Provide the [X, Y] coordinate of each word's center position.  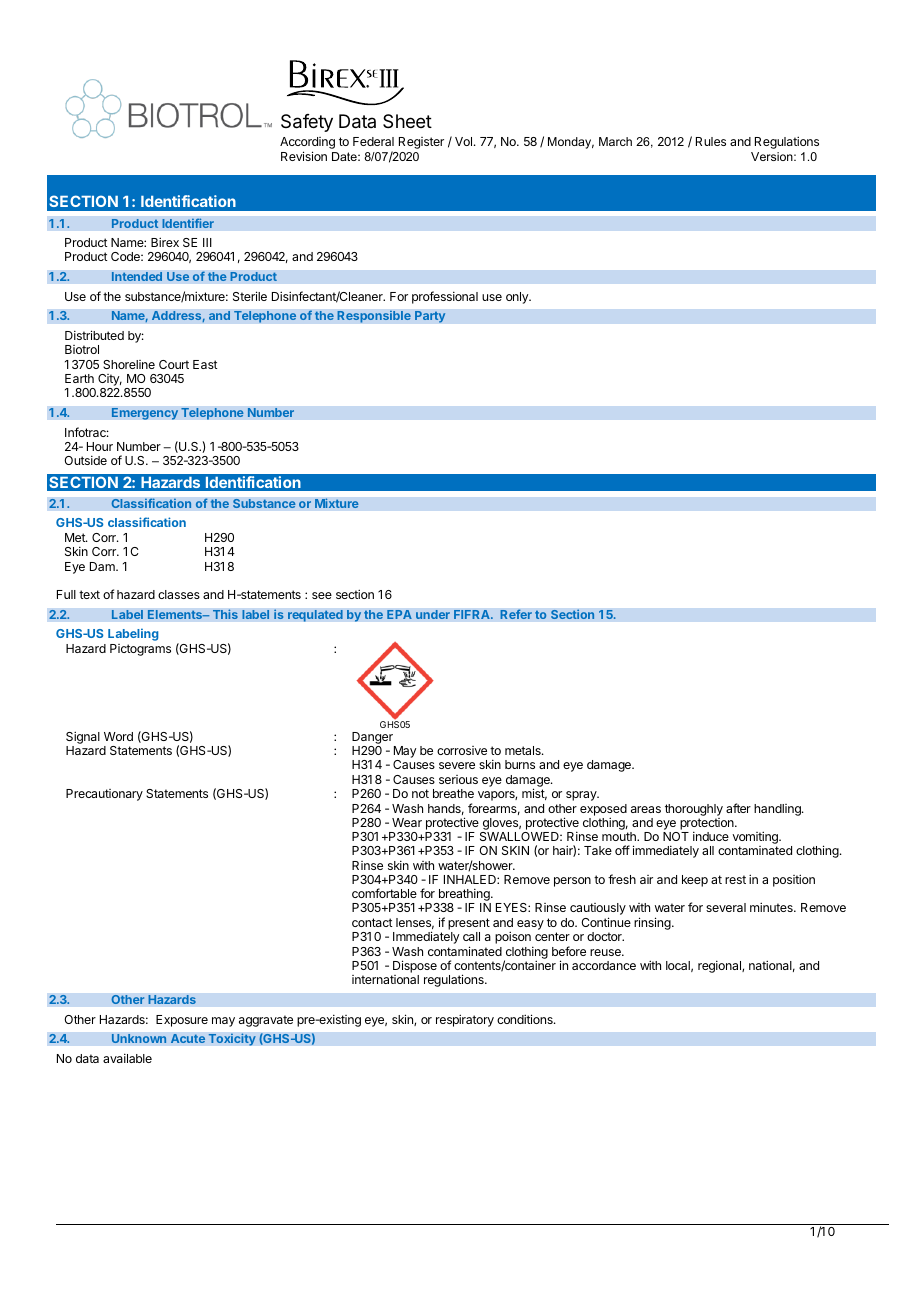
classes [179, 594]
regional [720, 966]
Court [174, 364]
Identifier [188, 223]
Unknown [139, 1038]
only [518, 298]
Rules [711, 141]
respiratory [465, 1020]
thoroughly [694, 810]
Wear [407, 822]
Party [430, 317]
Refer [516, 614]
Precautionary [104, 795]
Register [421, 143]
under [433, 614]
